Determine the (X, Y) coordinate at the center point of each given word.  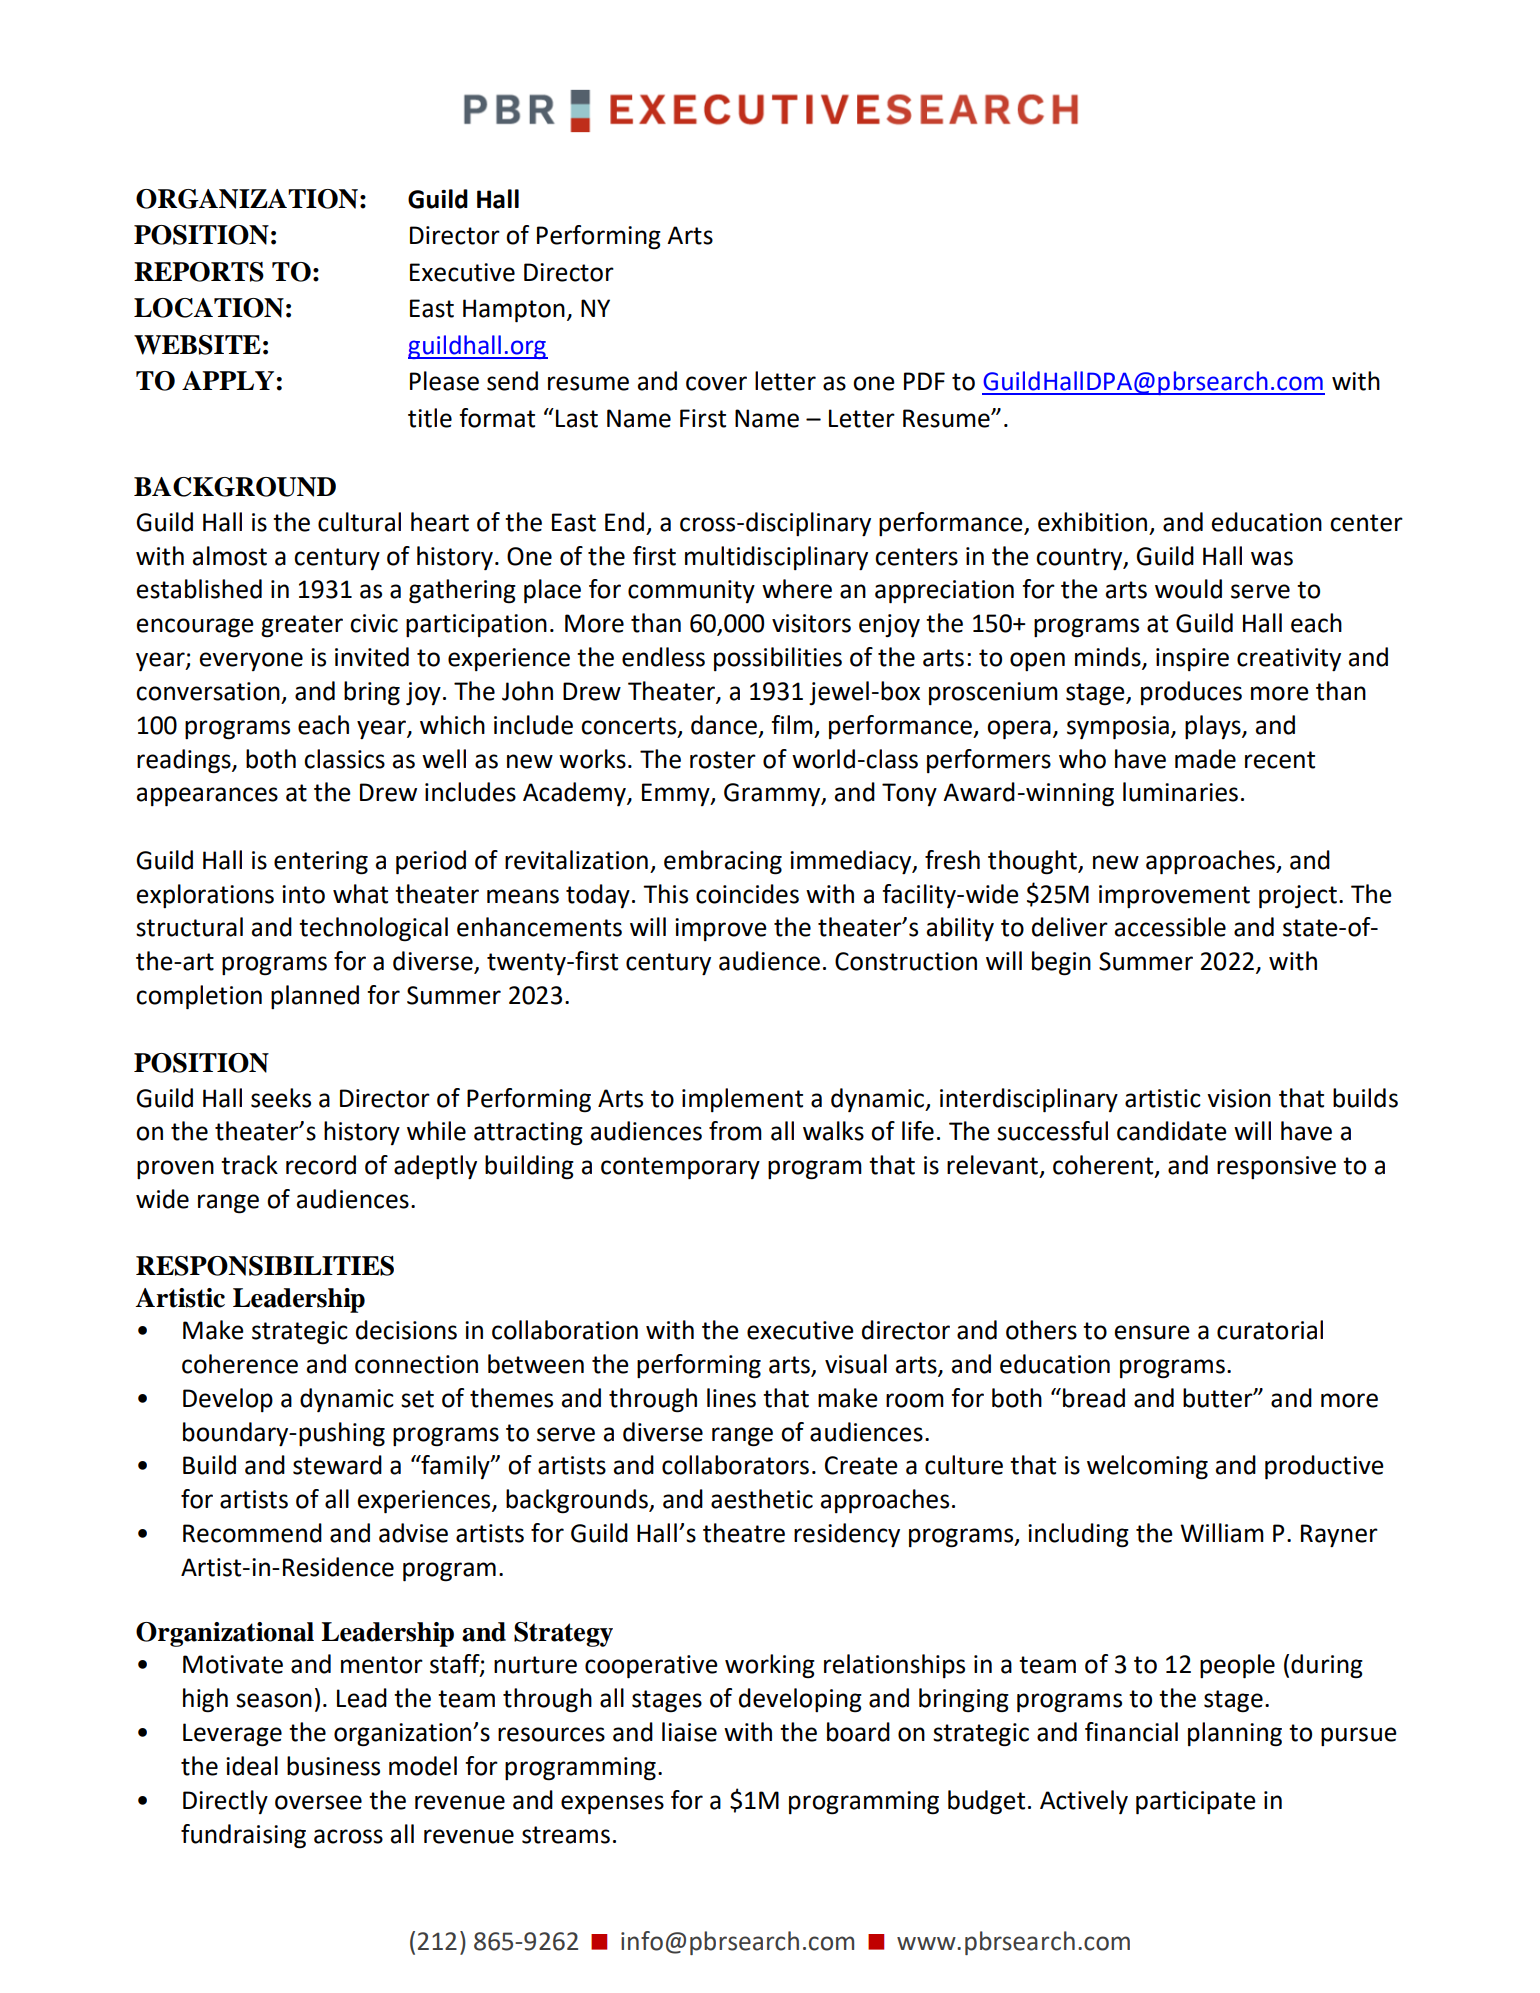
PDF (924, 381)
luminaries (1180, 792)
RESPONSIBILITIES (265, 1266)
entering (321, 863)
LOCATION (209, 308)
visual (856, 1364)
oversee (318, 1802)
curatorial (1270, 1330)
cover (716, 383)
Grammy (773, 795)
